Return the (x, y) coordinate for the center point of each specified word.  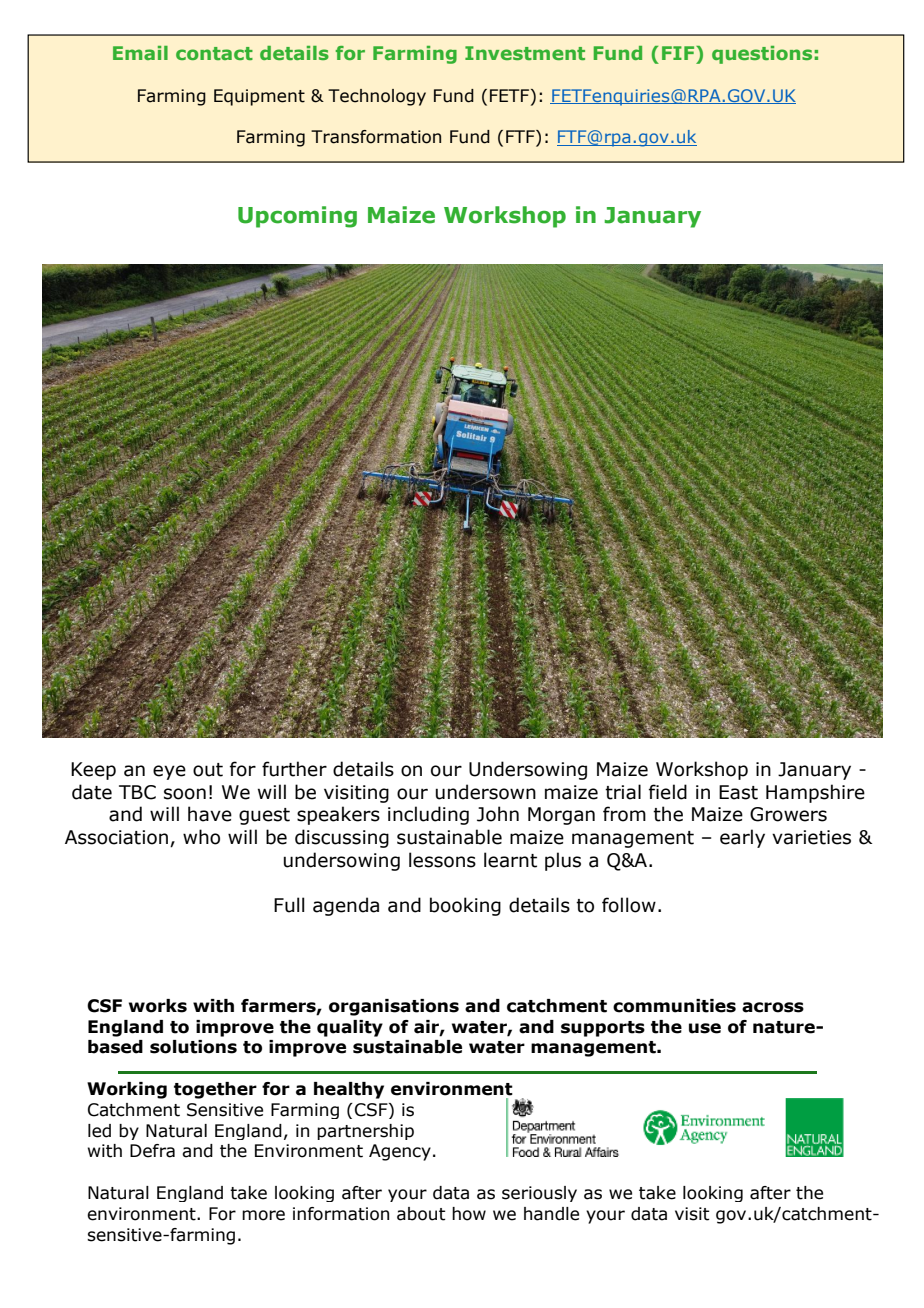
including (428, 815)
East (738, 792)
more (263, 1215)
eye (169, 772)
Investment (525, 53)
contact (214, 53)
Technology (377, 97)
